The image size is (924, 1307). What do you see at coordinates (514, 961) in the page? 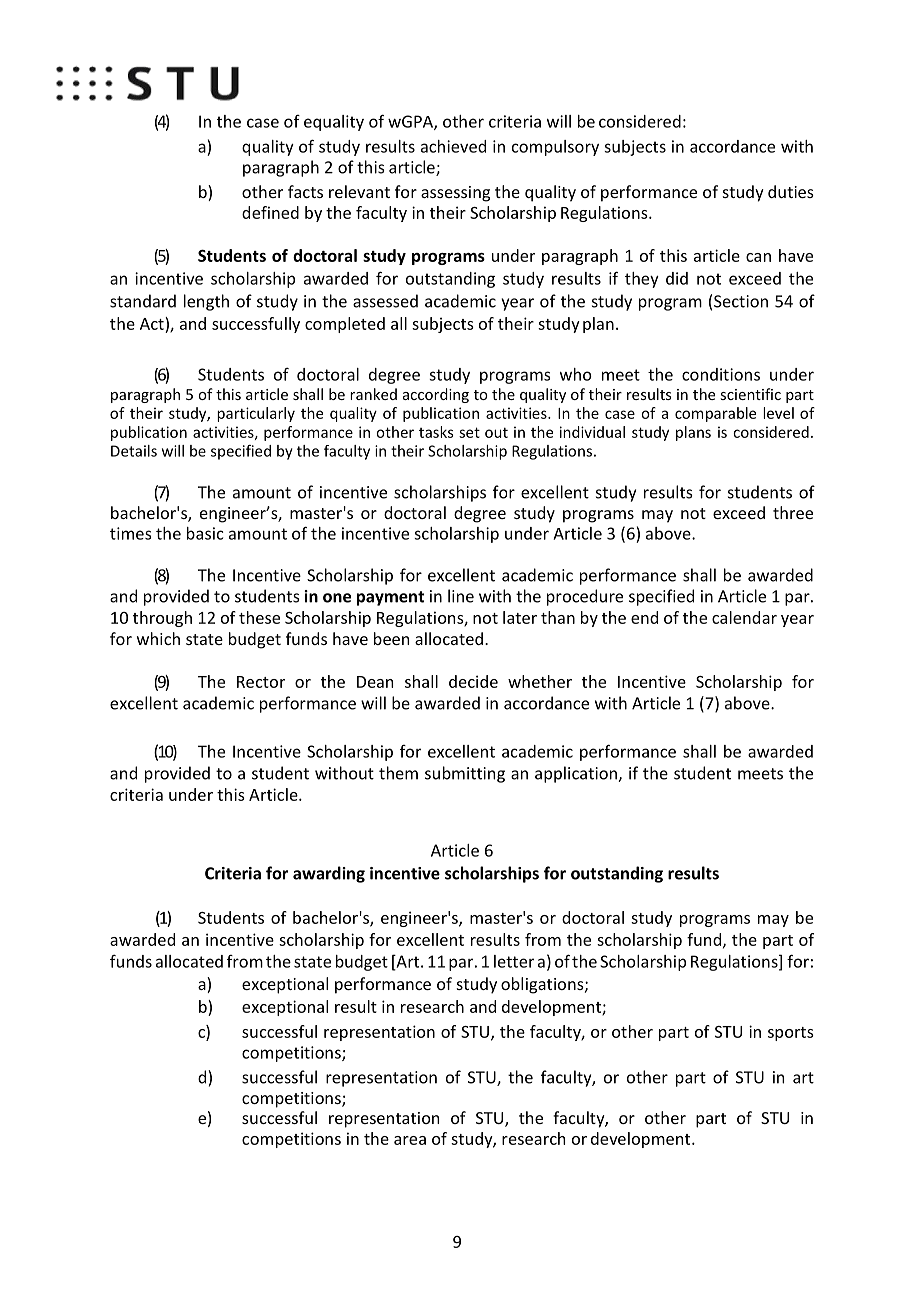
I see `letter` at bounding box center [514, 961].
